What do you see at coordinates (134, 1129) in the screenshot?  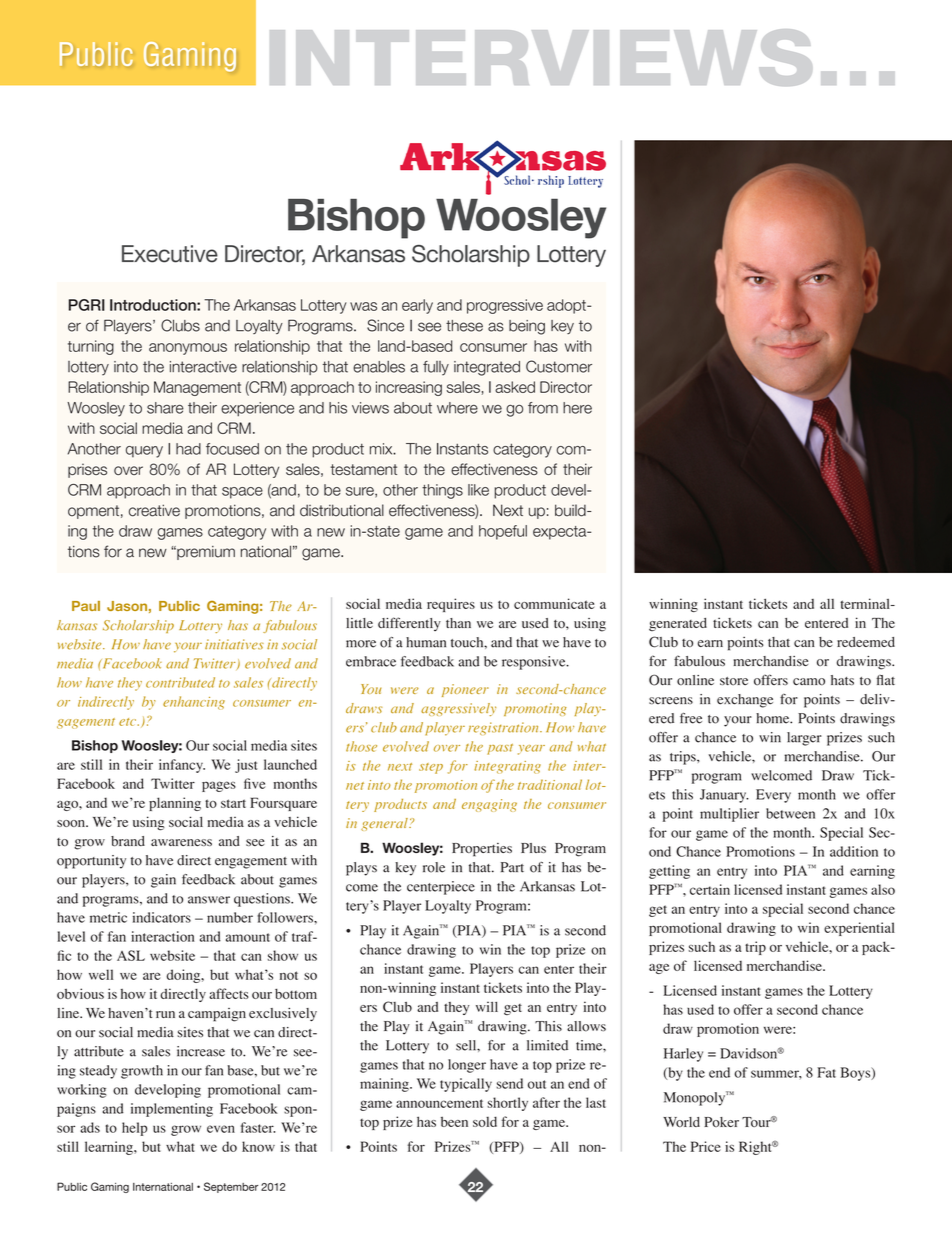 I see `help` at bounding box center [134, 1129].
